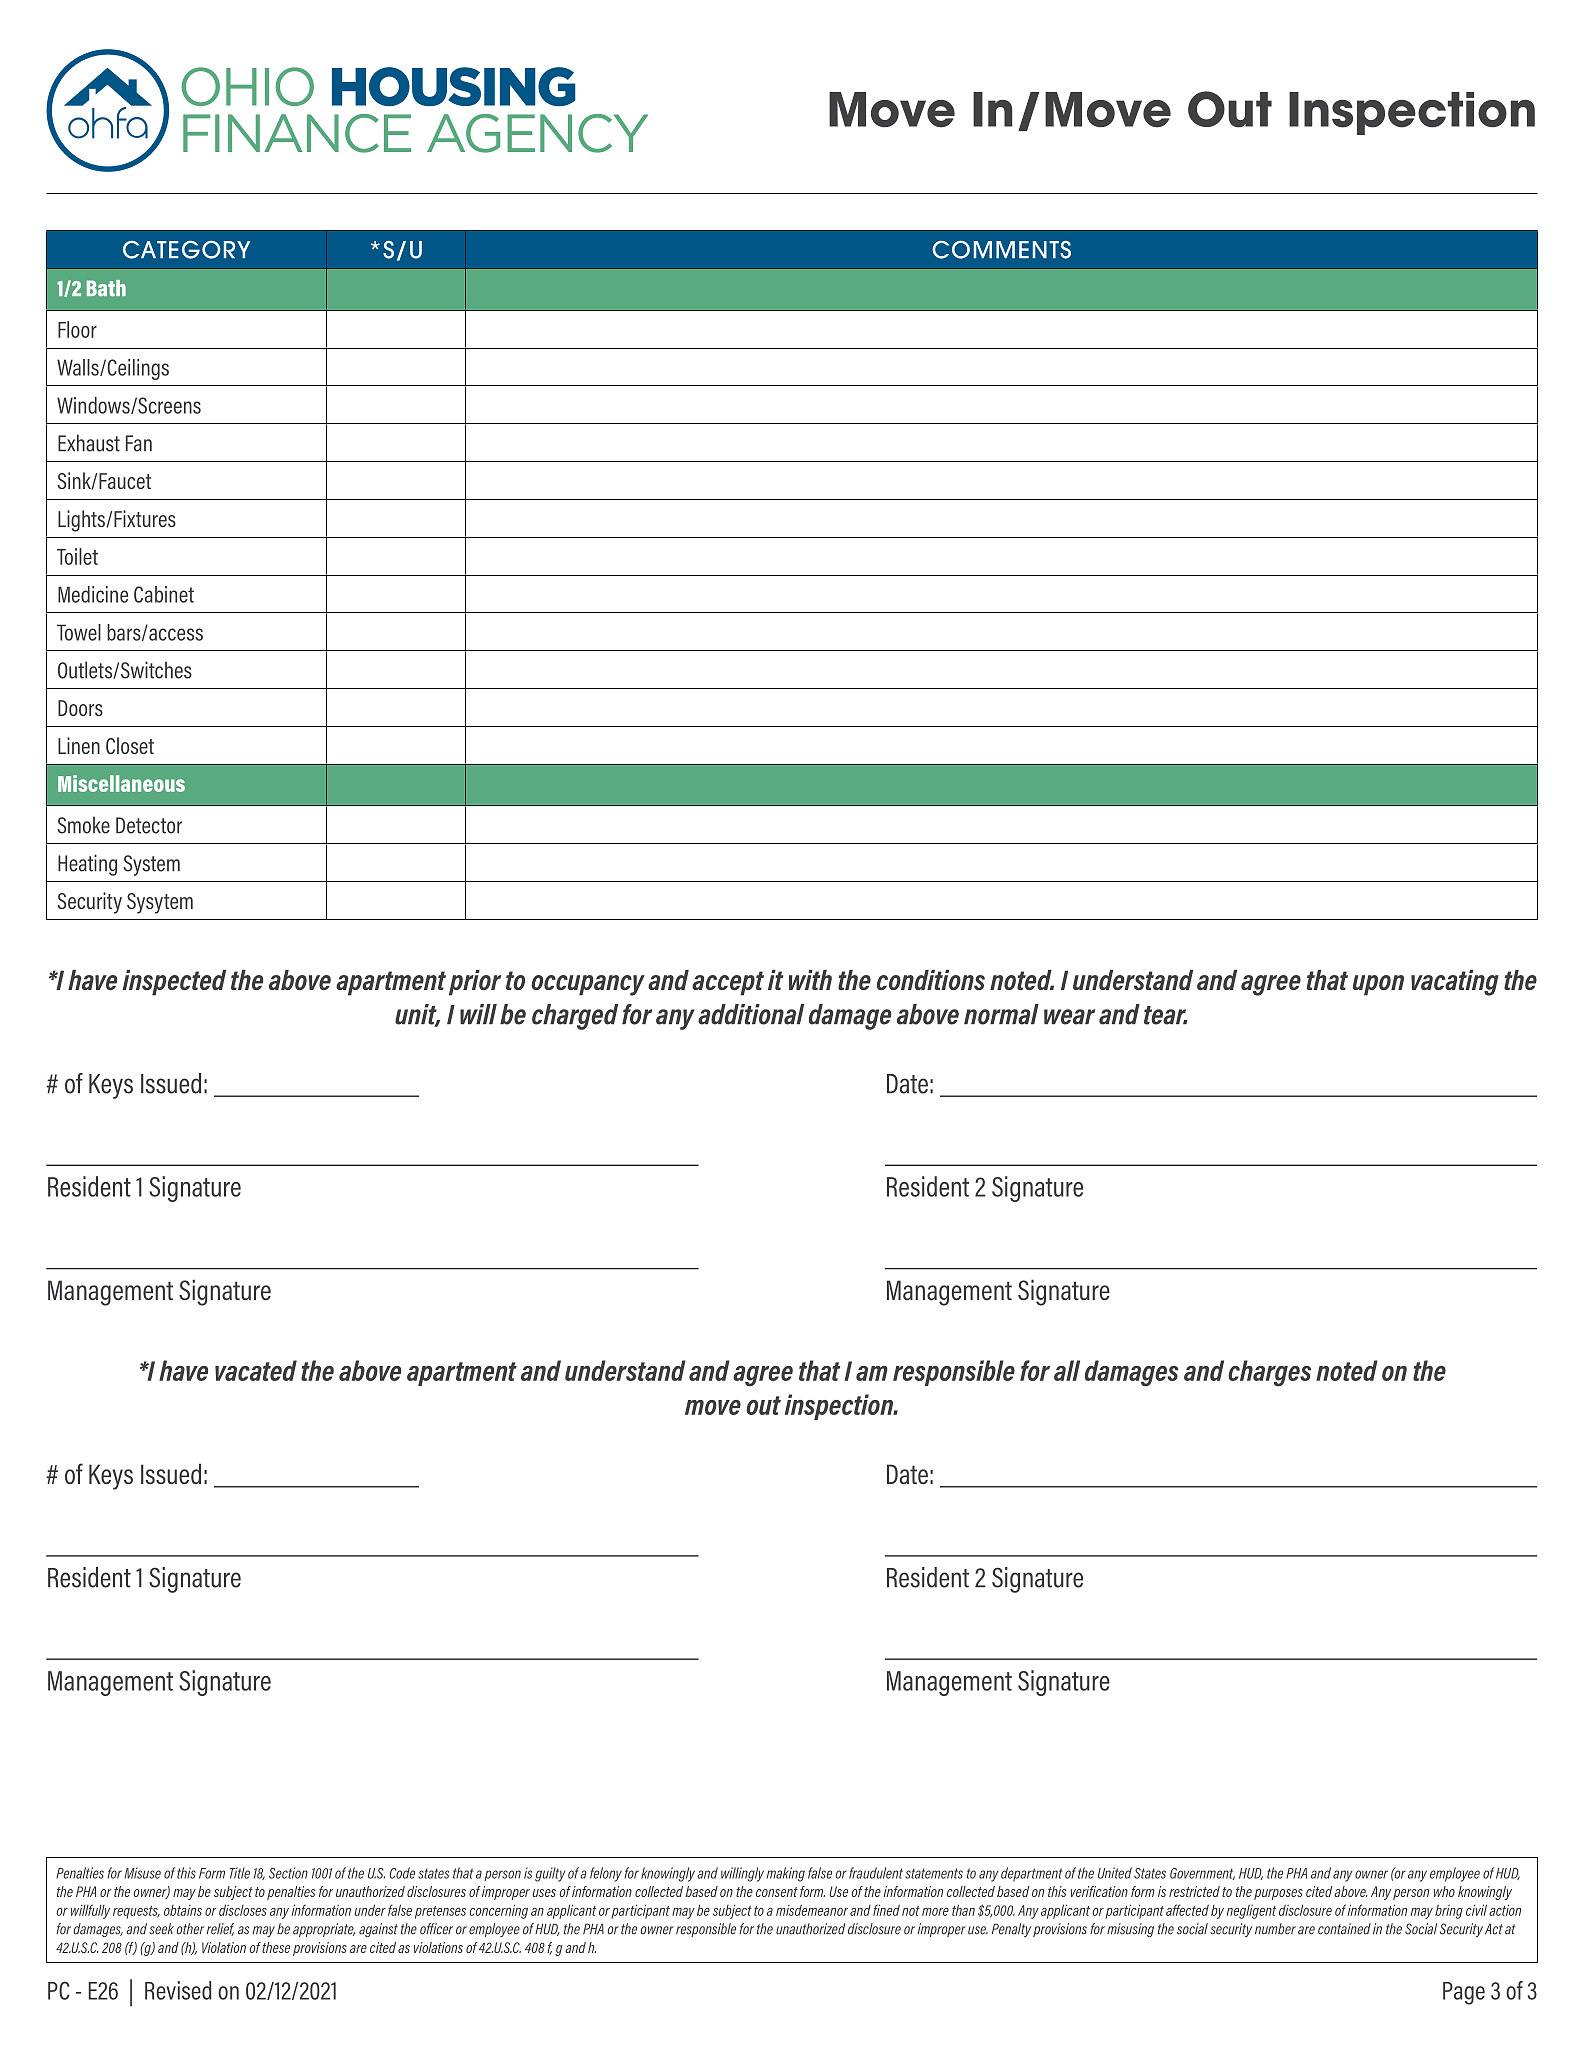  What do you see at coordinates (174, 983) in the page?
I see `inspected` at bounding box center [174, 983].
